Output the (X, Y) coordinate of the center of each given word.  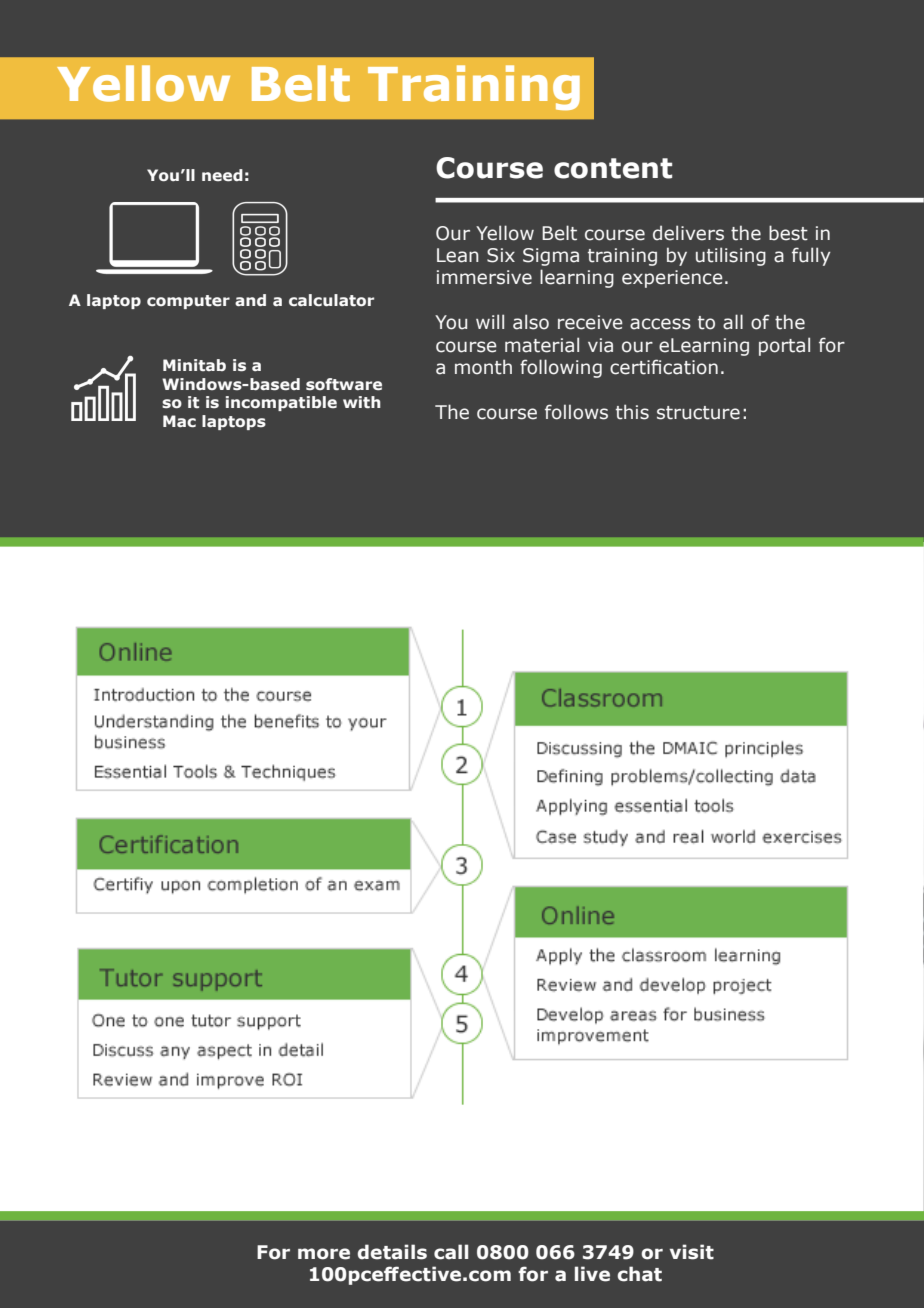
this (632, 412)
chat (639, 1274)
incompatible (281, 403)
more (324, 1254)
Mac (179, 421)
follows (576, 412)
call (451, 1252)
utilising (731, 256)
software (344, 384)
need (222, 175)
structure (698, 413)
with (362, 402)
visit (692, 1252)
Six (501, 255)
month (483, 367)
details (392, 1252)
